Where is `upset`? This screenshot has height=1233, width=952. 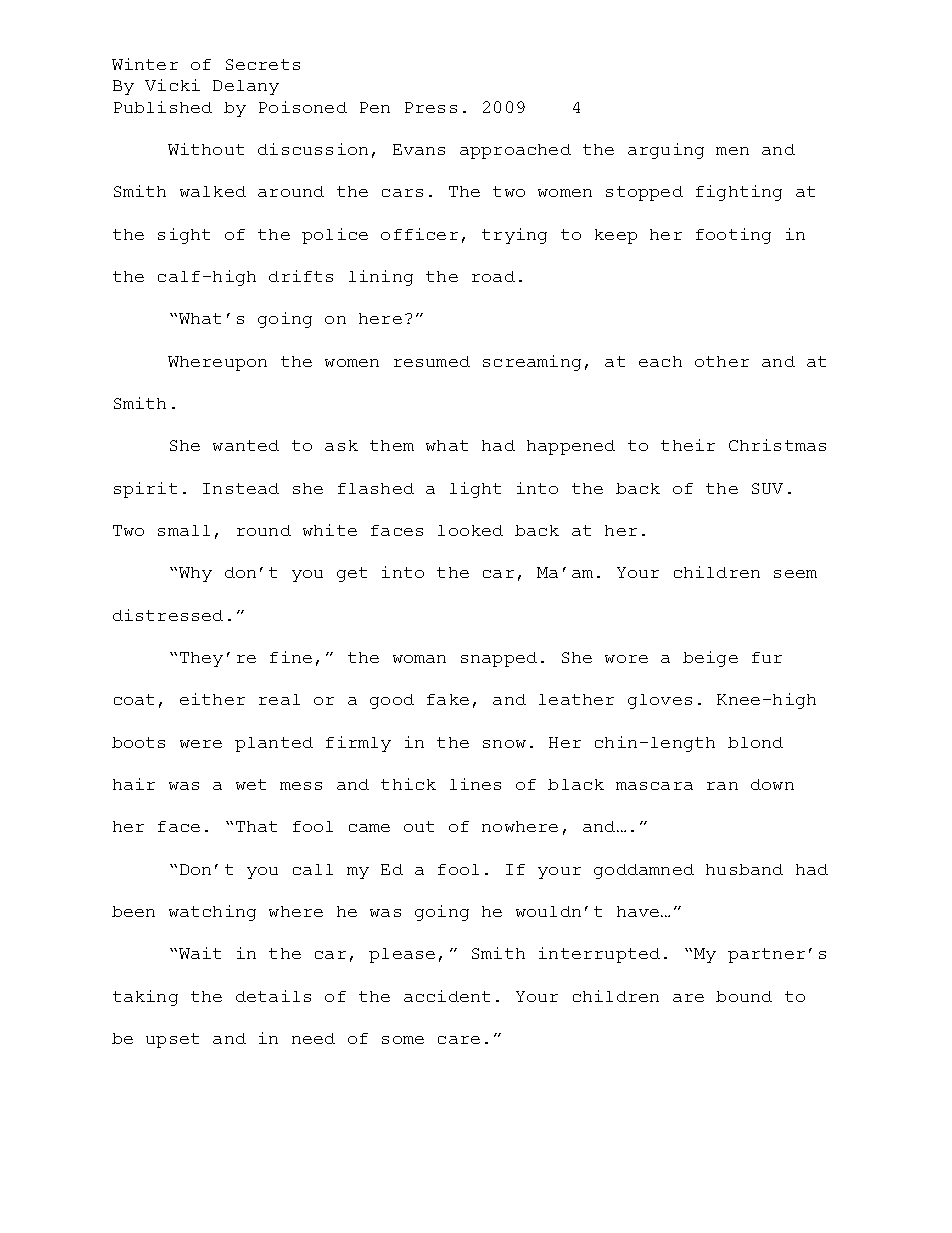 upset is located at coordinates (172, 1040).
